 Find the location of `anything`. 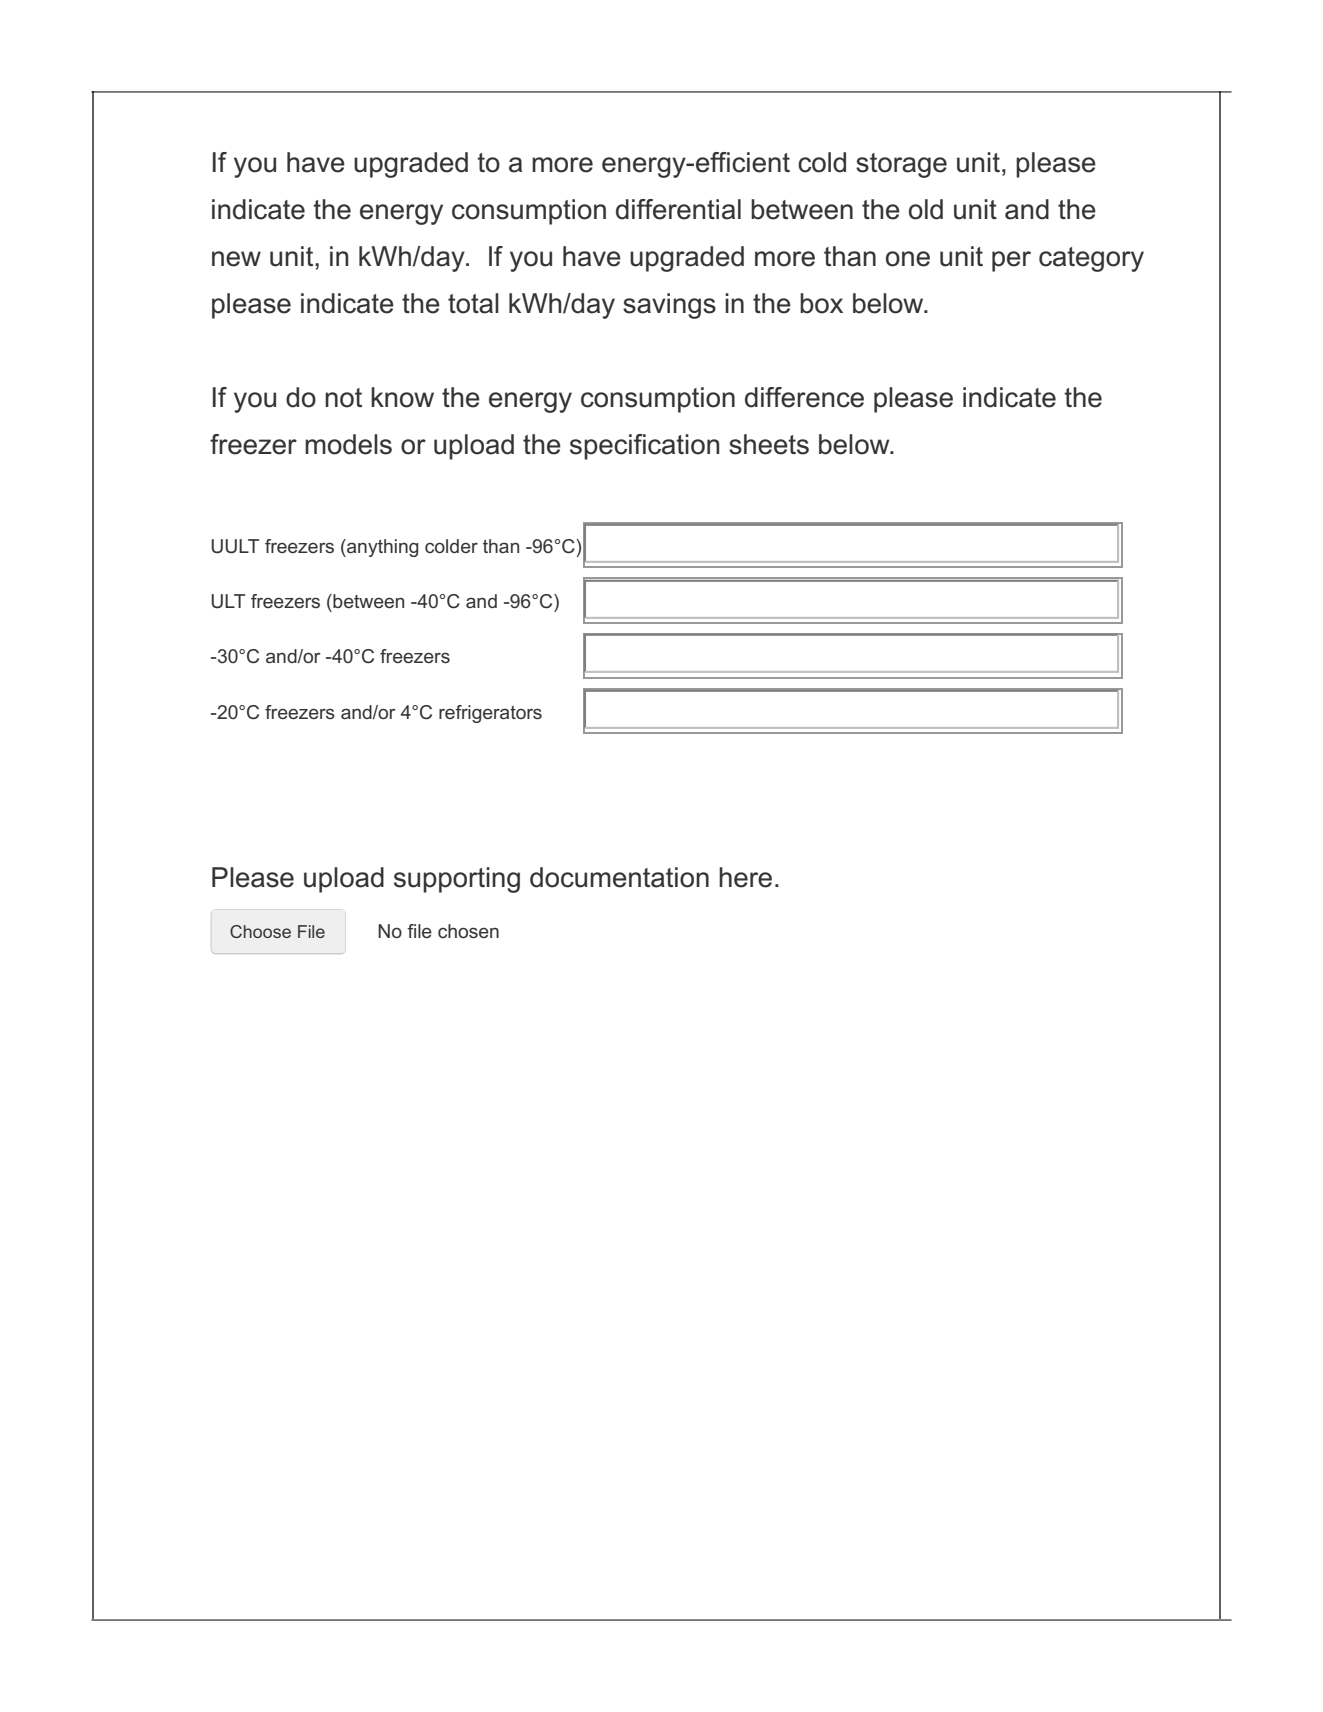

anything is located at coordinates (381, 548).
